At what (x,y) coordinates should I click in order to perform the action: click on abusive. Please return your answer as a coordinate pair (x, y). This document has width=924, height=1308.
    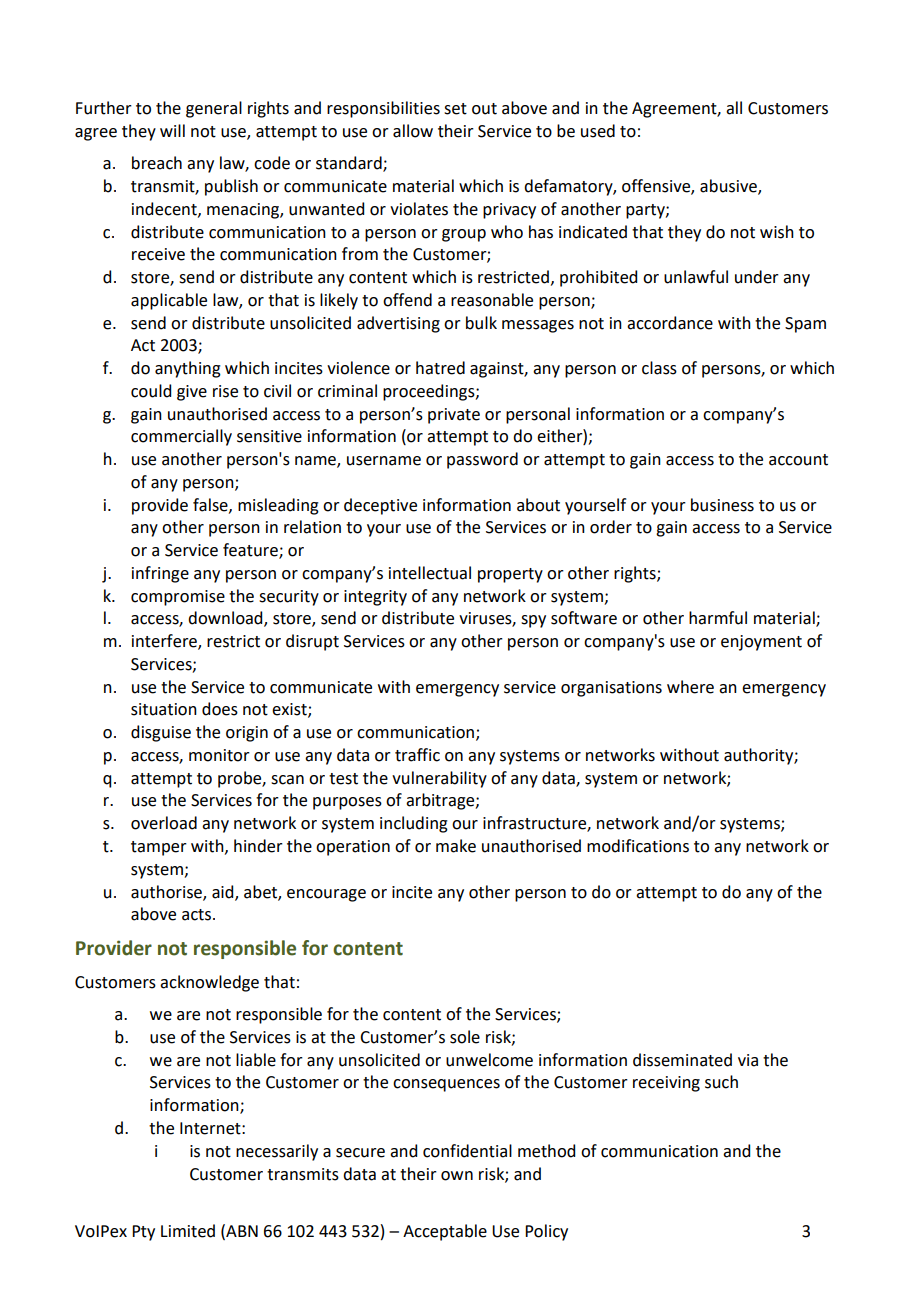
    Looking at the image, I should click on (729, 187).
